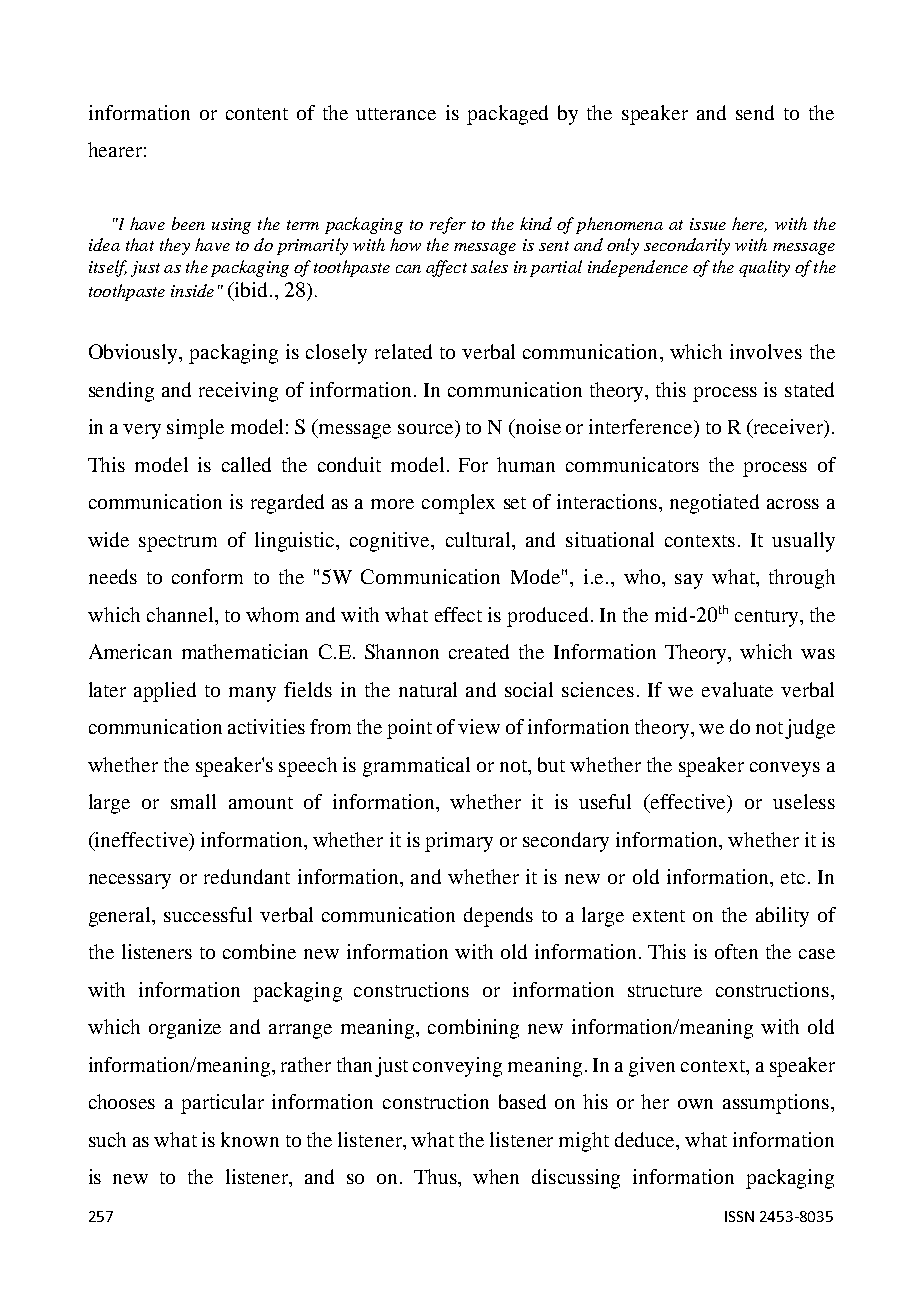  I want to click on here, so click(749, 224).
